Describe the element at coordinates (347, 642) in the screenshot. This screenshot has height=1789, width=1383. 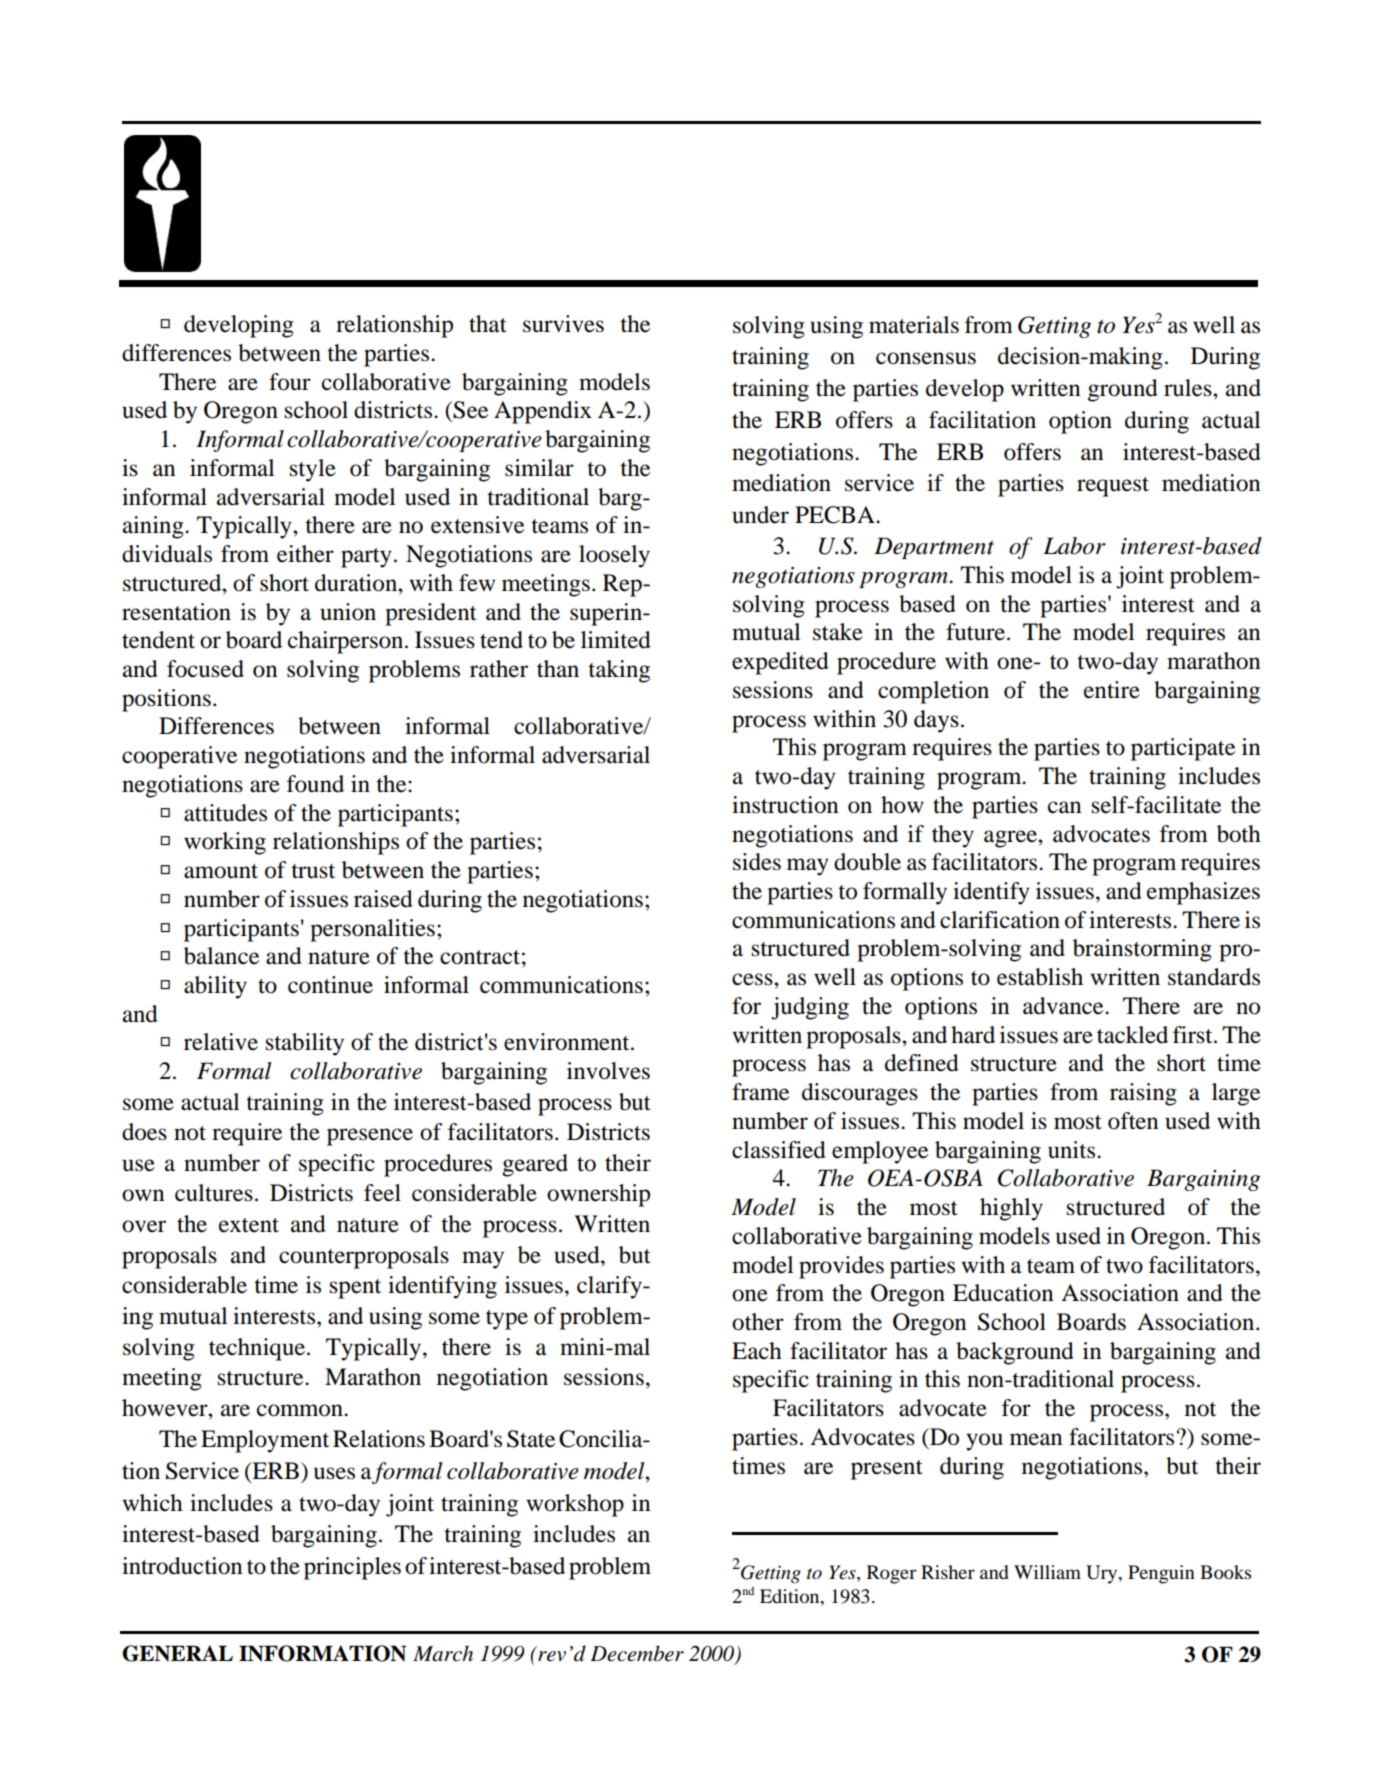
I see `chairperson` at that location.
